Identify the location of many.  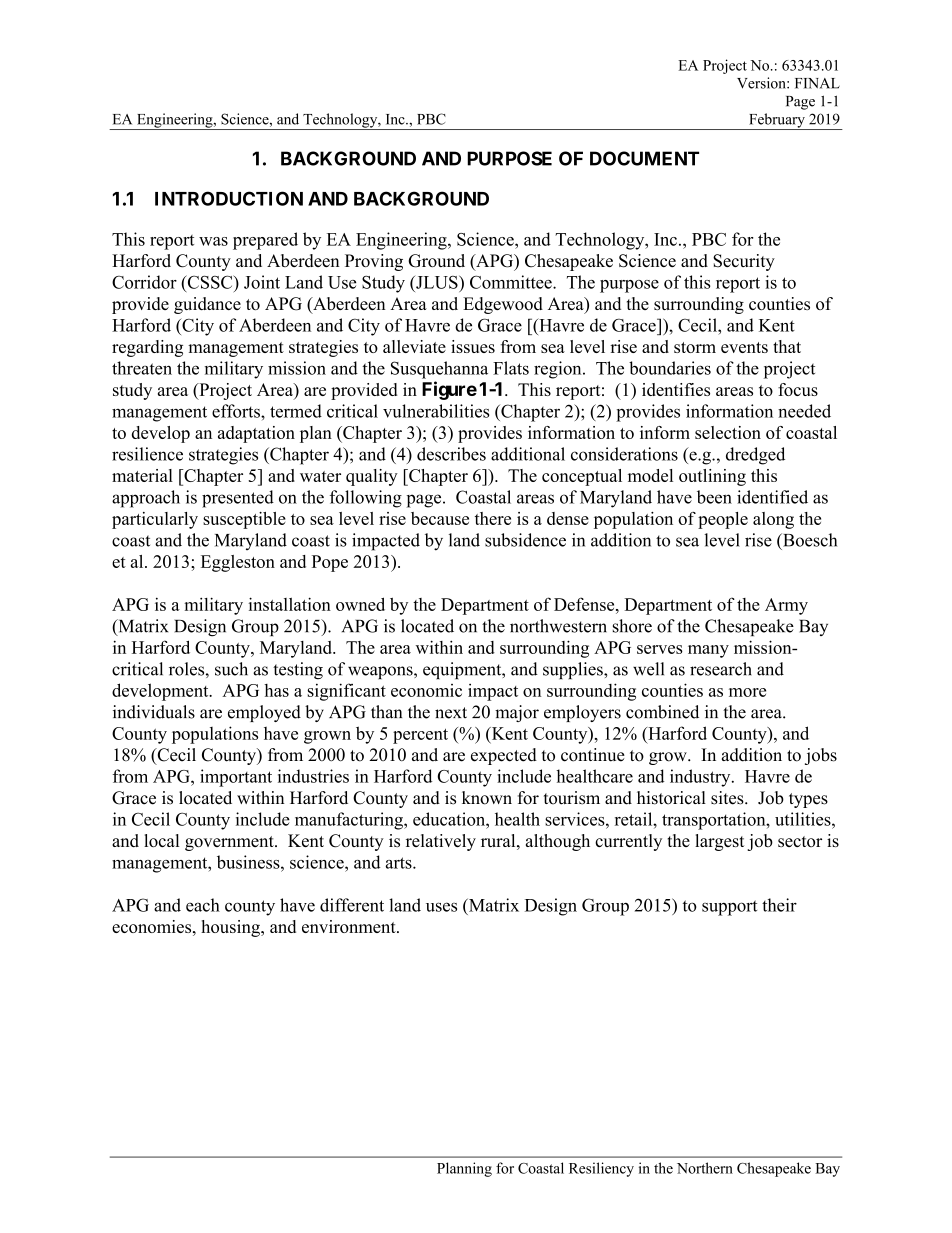
(708, 651).
